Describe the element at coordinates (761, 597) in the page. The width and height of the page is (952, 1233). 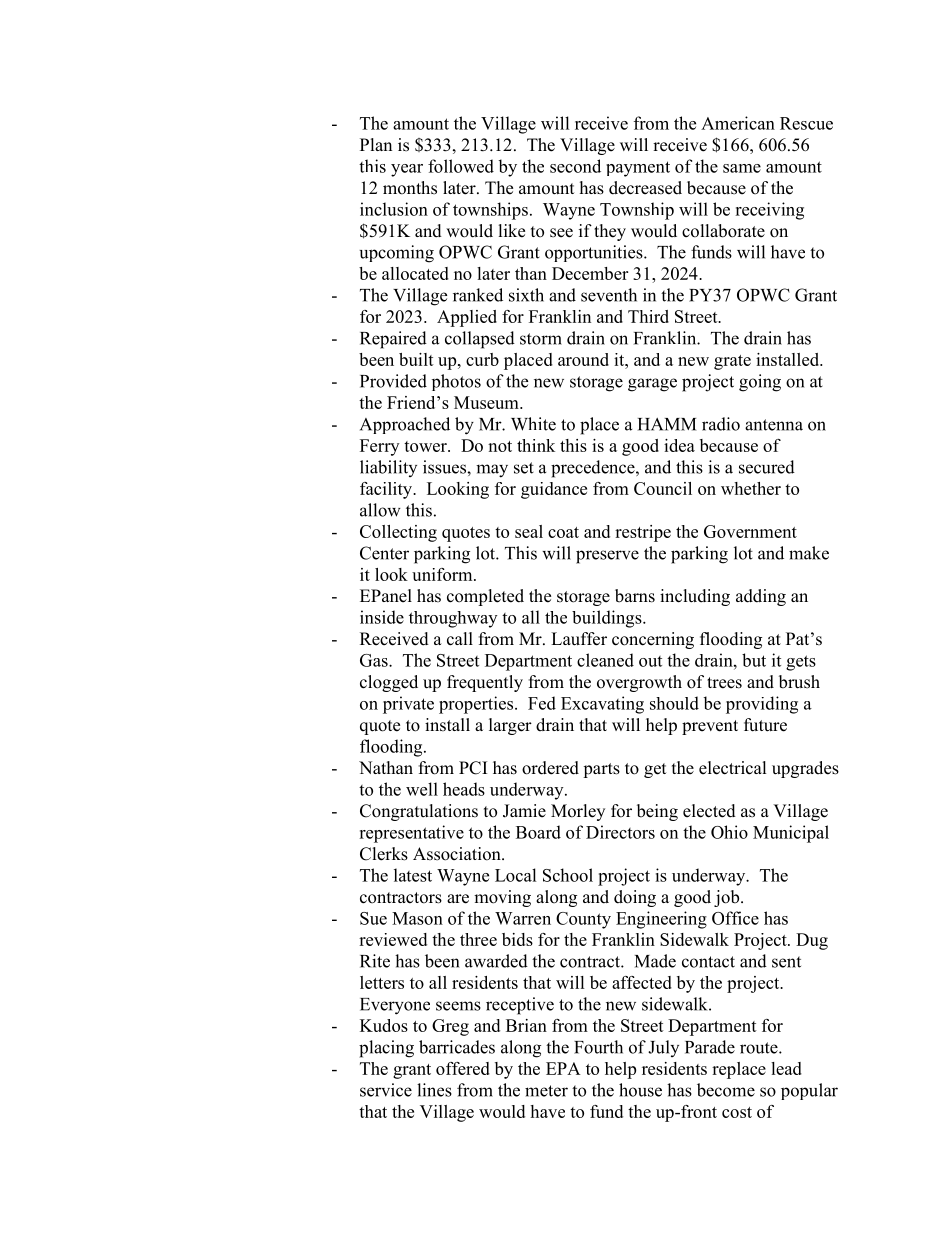
I see `adding` at that location.
